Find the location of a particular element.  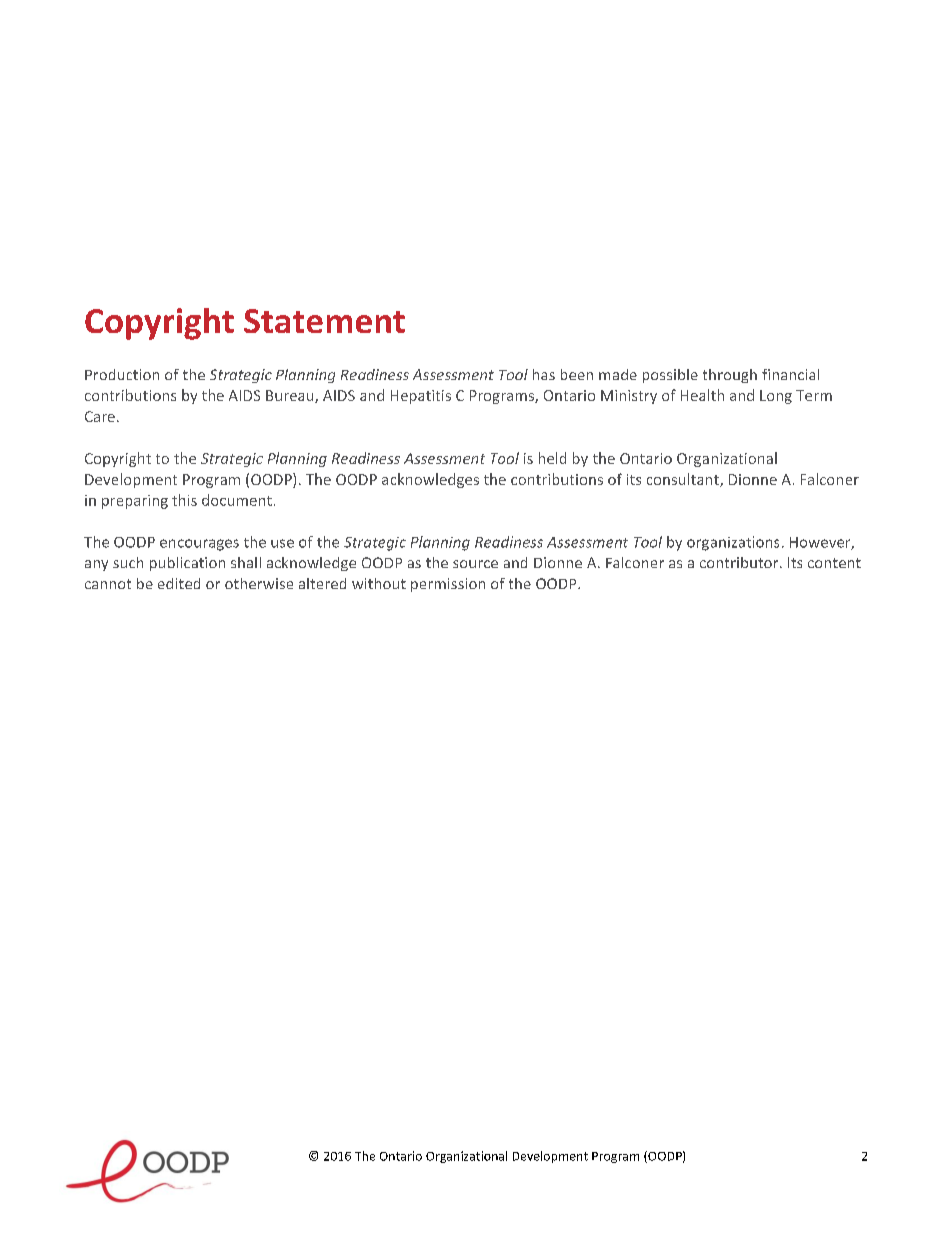

Care is located at coordinates (100, 416).
